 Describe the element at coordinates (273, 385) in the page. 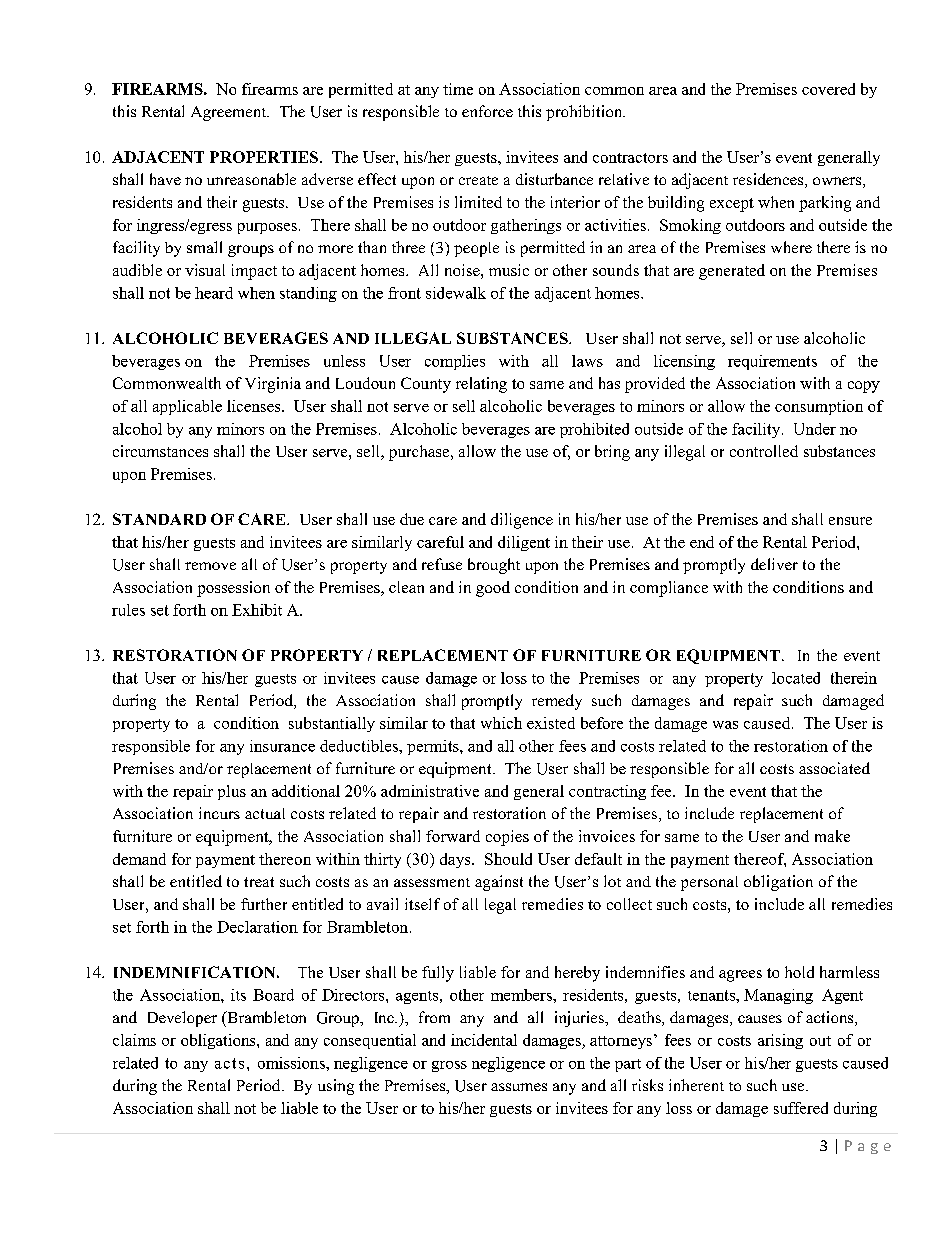

I see `Virginia` at that location.
